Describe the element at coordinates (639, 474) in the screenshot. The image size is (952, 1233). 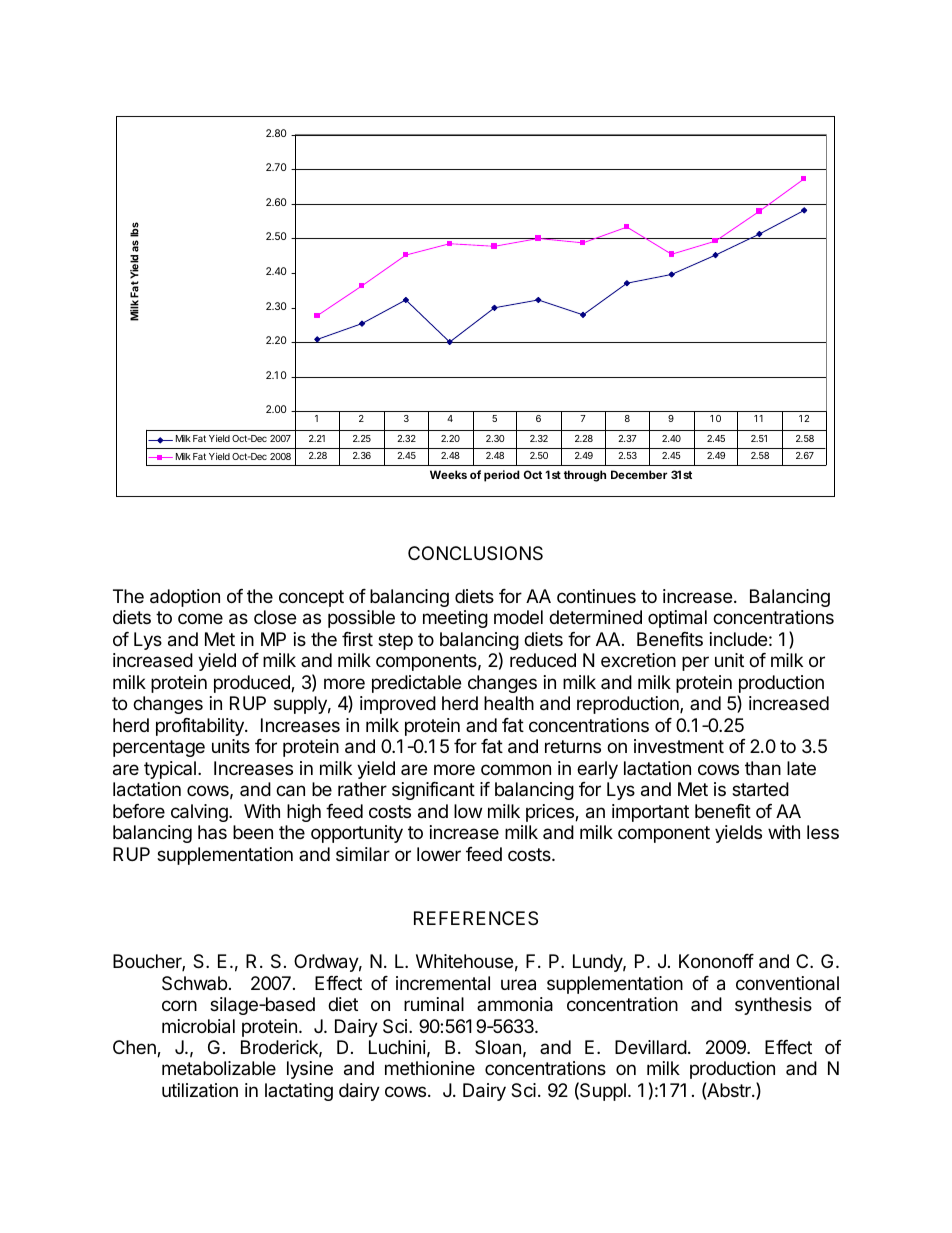
I see `December` at that location.
